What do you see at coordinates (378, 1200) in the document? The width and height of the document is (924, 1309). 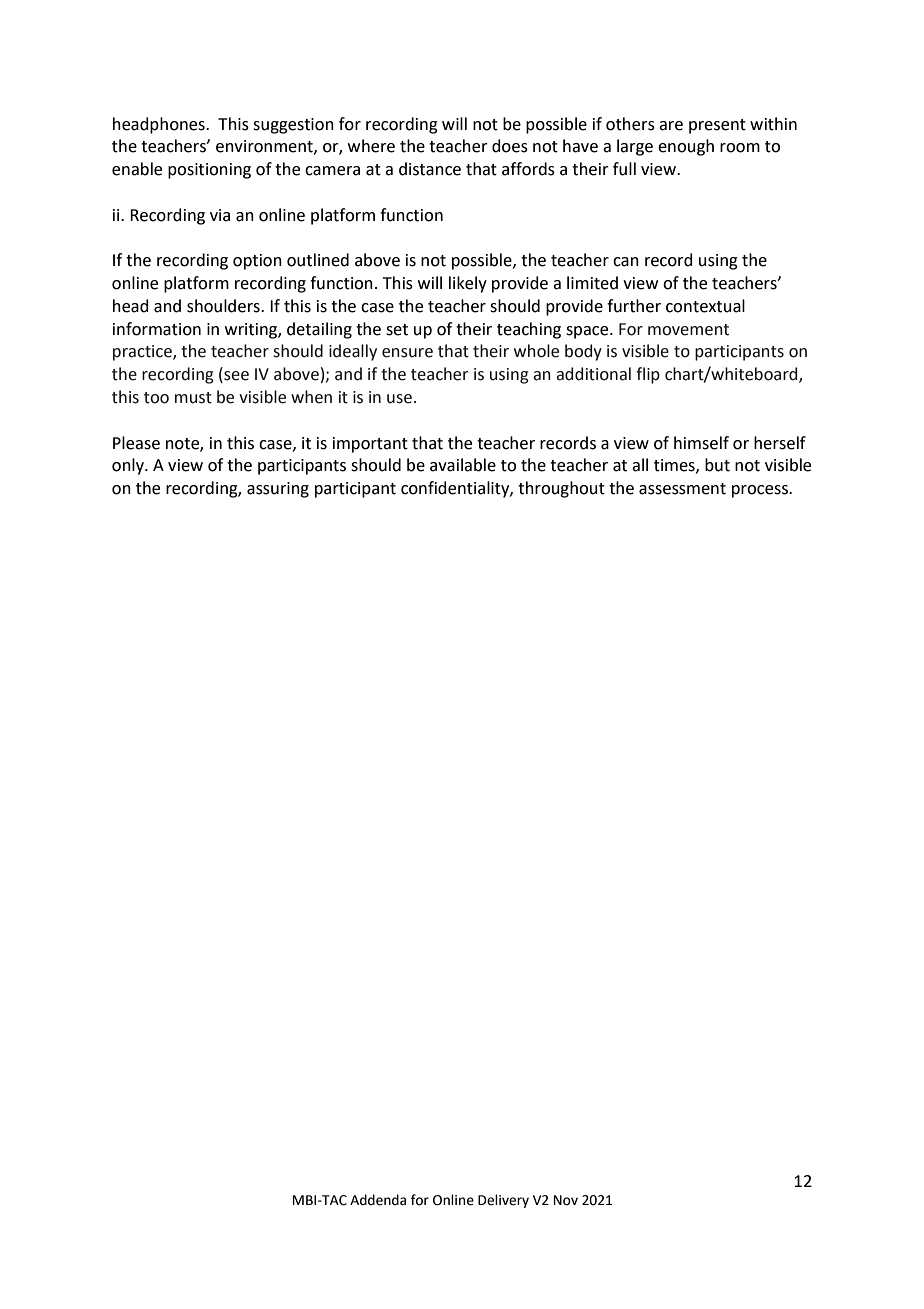 I see `Addenda` at bounding box center [378, 1200].
